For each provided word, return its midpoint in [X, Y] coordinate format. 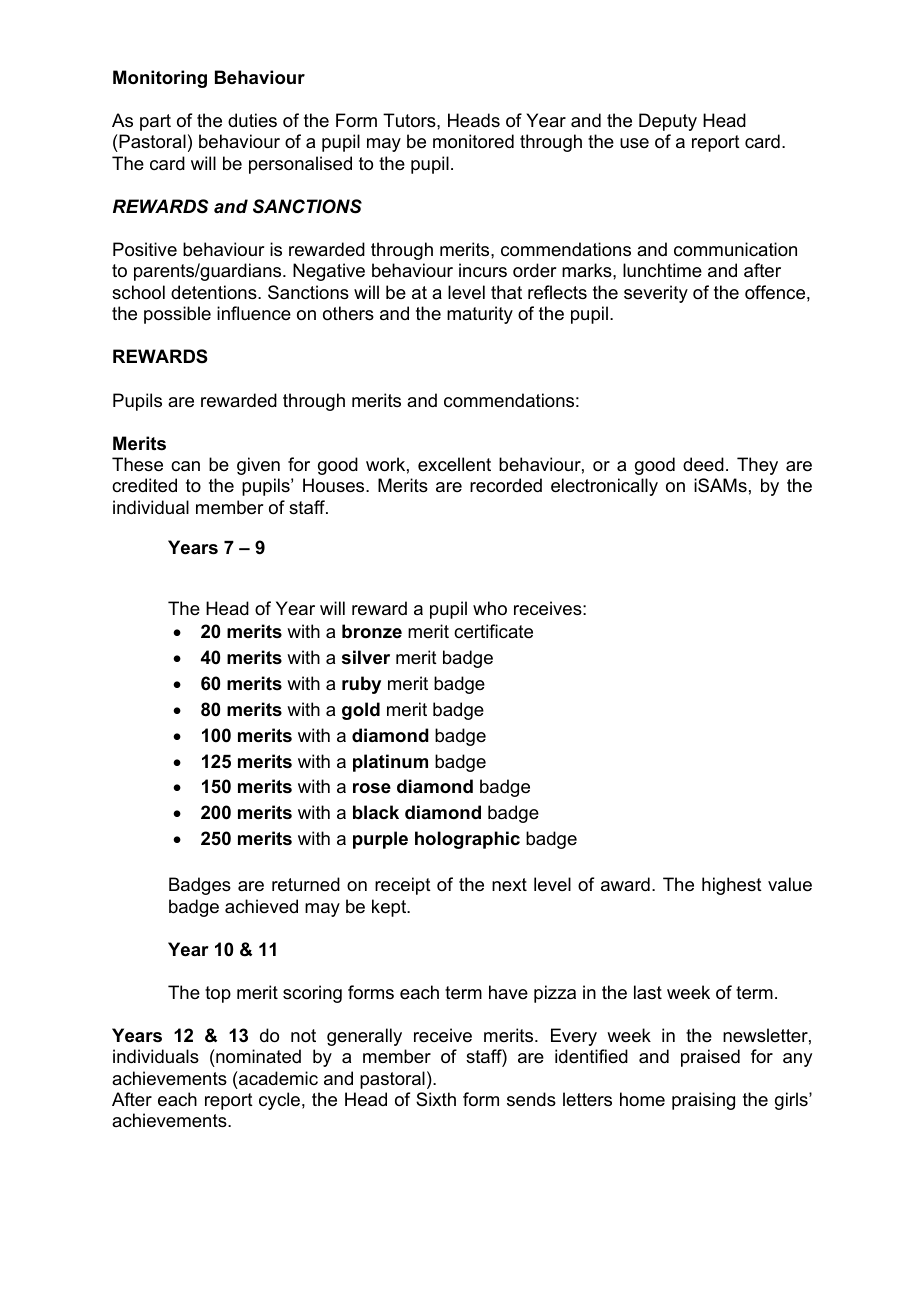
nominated [257, 1056]
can [185, 466]
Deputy [668, 122]
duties [252, 120]
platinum [390, 763]
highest [732, 886]
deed [703, 464]
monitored [473, 141]
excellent [454, 464]
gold [361, 711]
